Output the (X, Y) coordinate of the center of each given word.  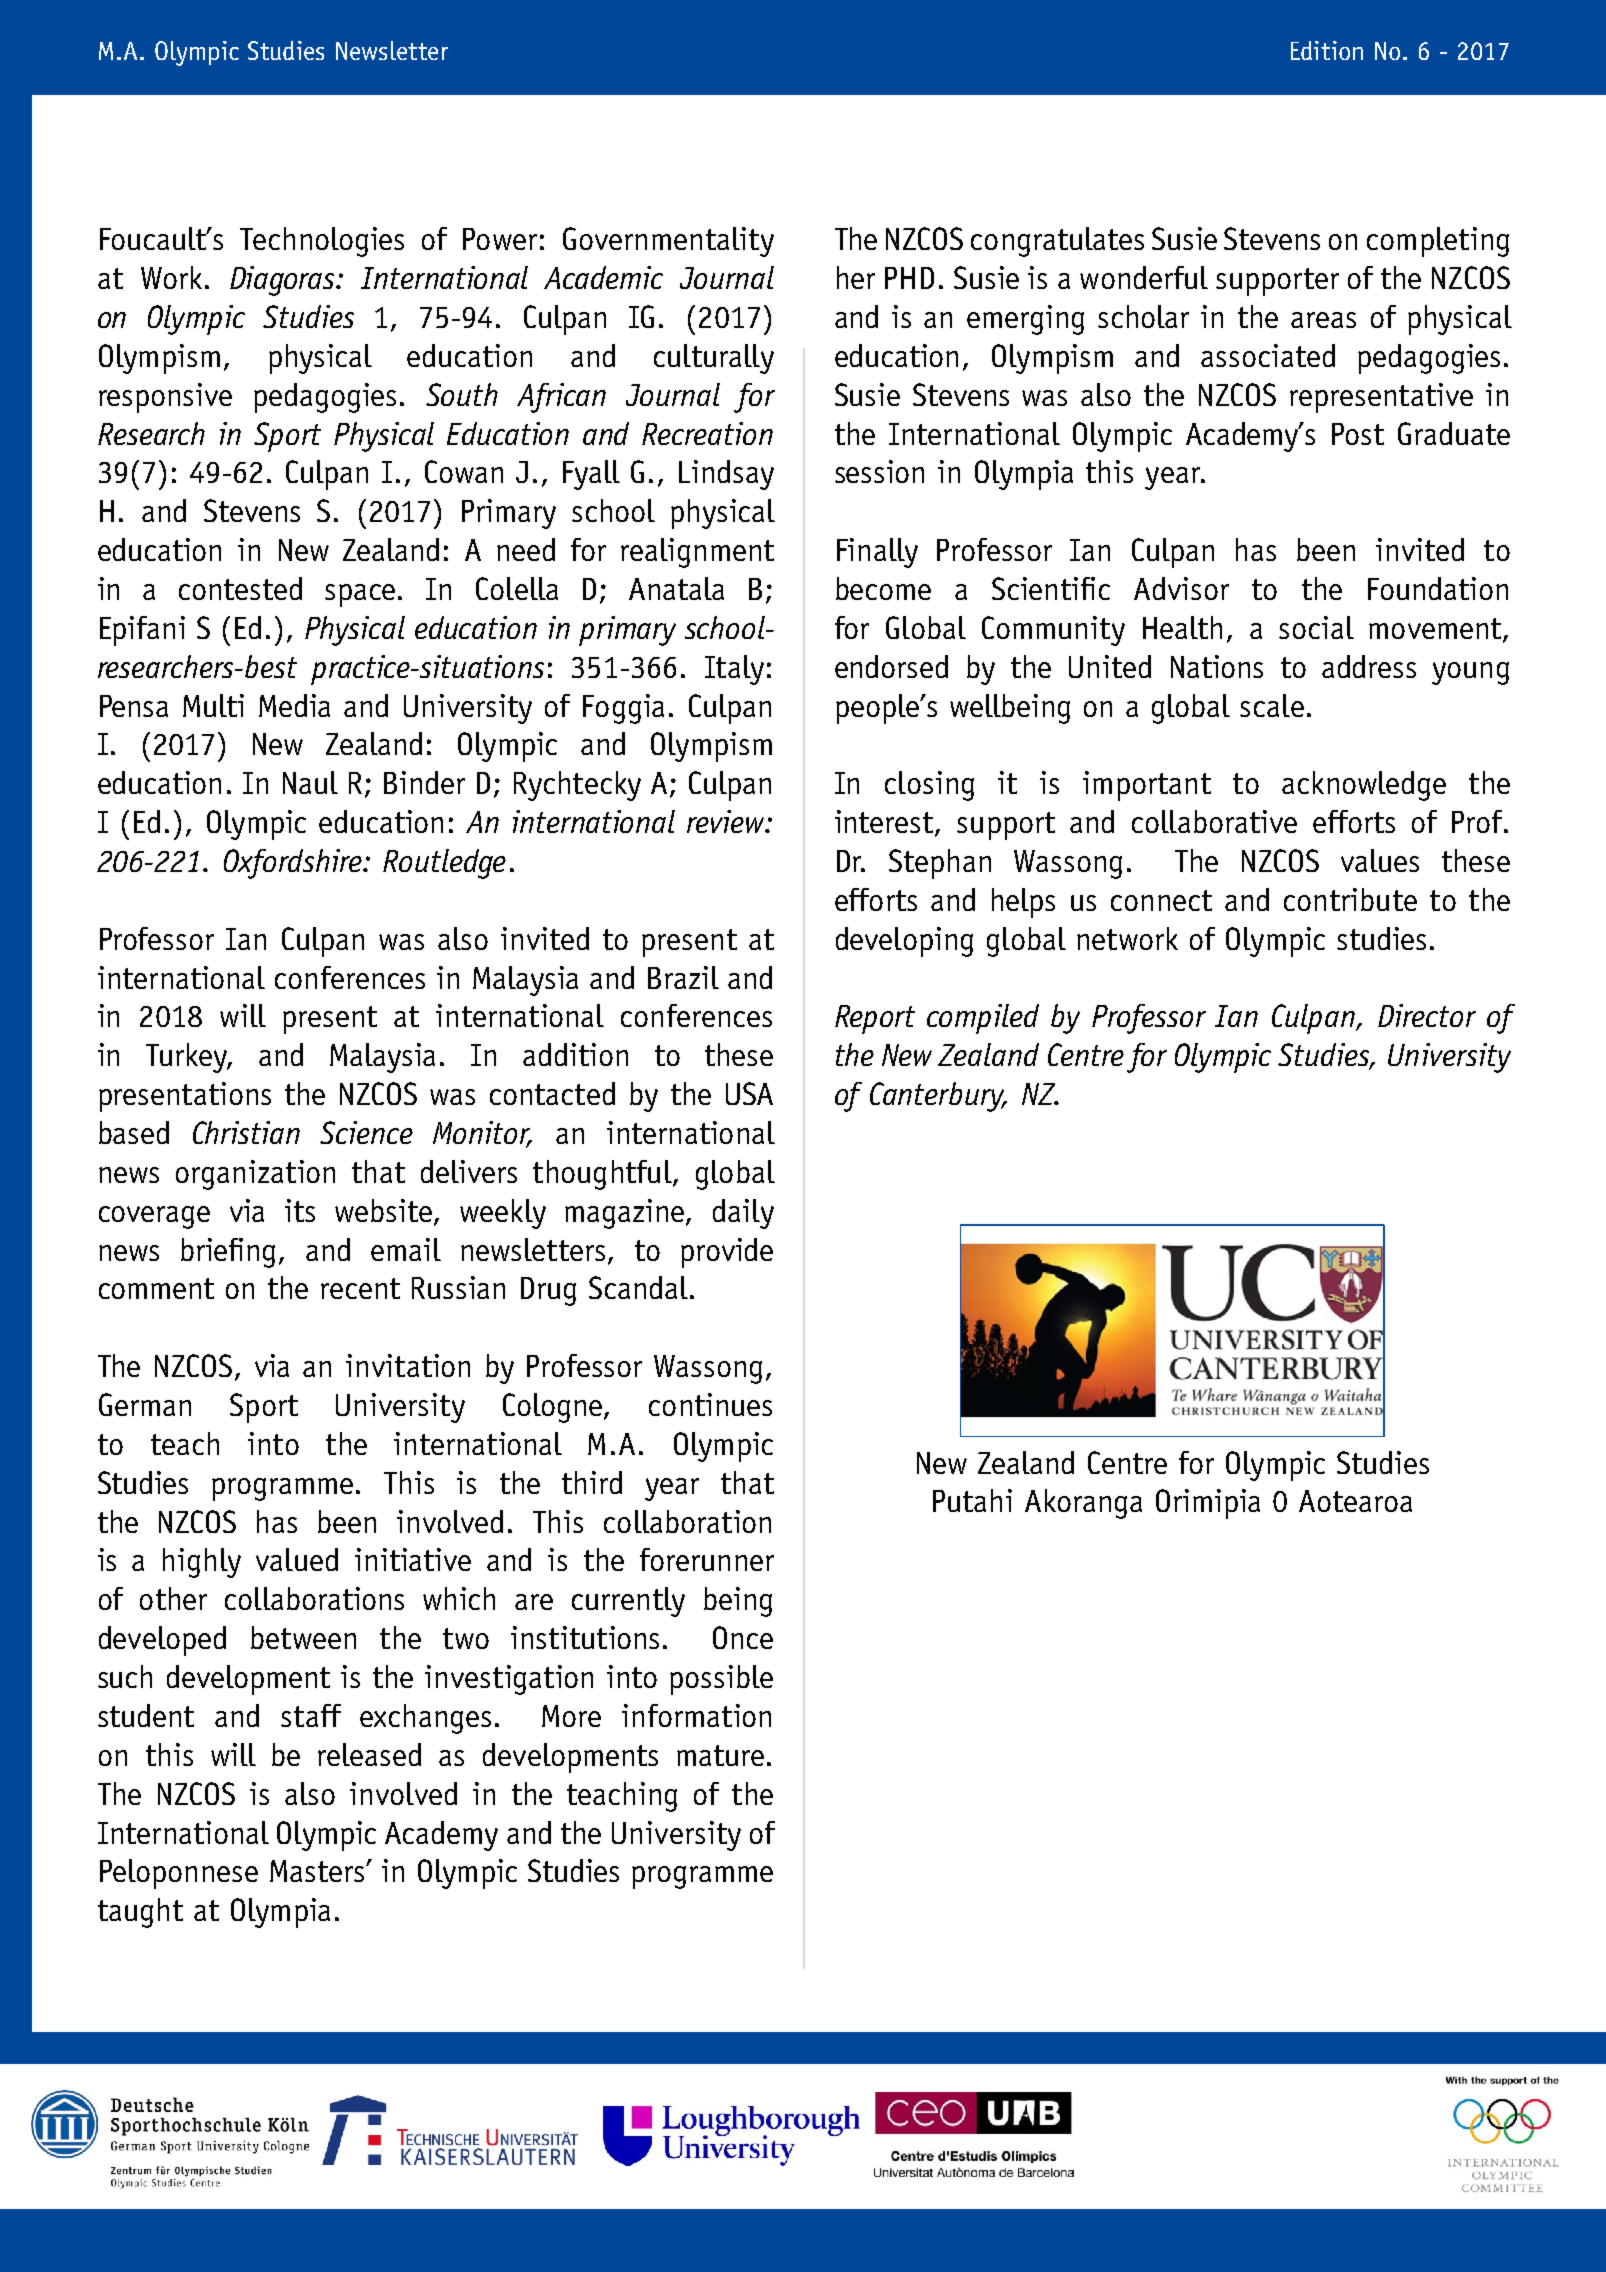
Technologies (322, 242)
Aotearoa (1355, 1501)
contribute (1350, 899)
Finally (877, 553)
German (145, 1404)
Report (875, 1019)
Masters (318, 1871)
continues (710, 1404)
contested (240, 588)
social (1316, 627)
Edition (1327, 50)
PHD (909, 278)
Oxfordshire (294, 864)
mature (720, 1755)
